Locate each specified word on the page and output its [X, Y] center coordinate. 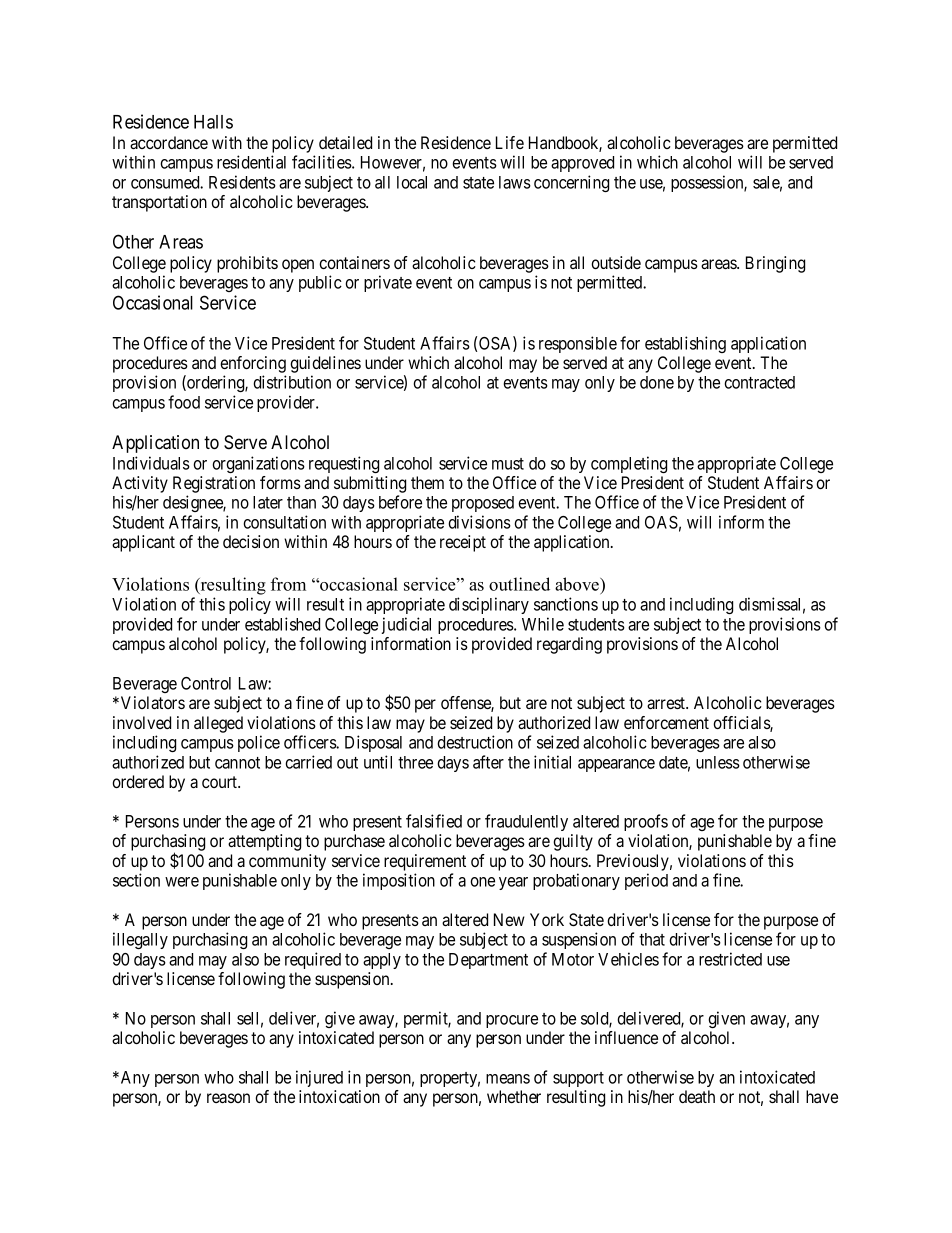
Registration [214, 486]
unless [718, 762]
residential [251, 162]
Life [510, 142]
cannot [237, 763]
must [508, 464]
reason [228, 1098]
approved [582, 164]
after [488, 762]
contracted [759, 382]
